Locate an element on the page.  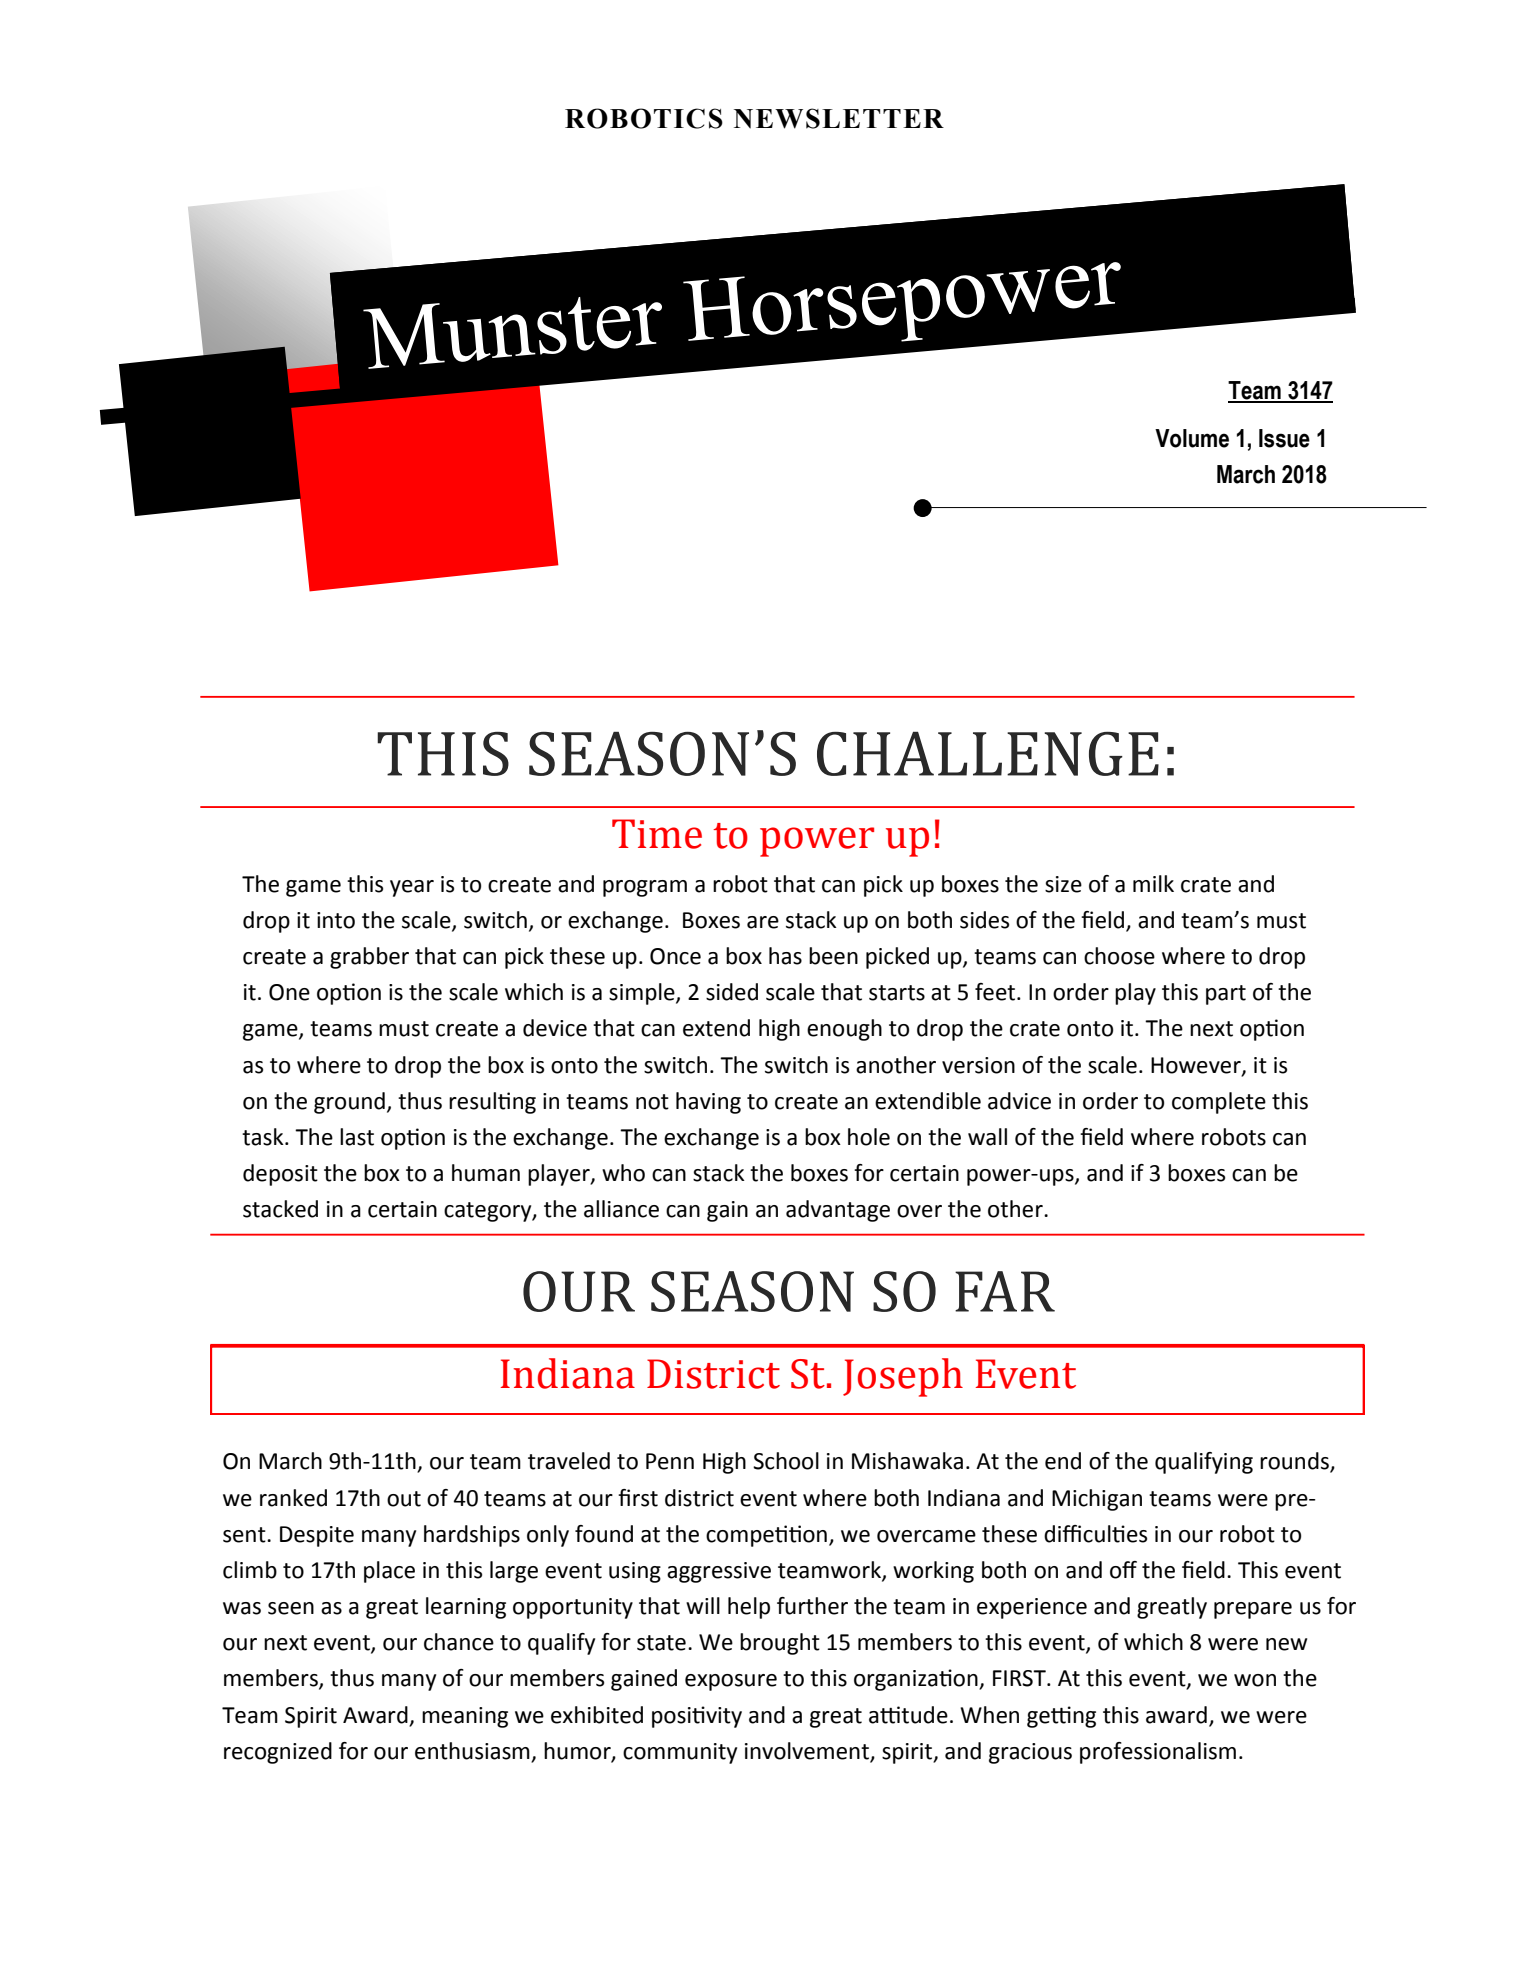
has is located at coordinates (785, 956).
